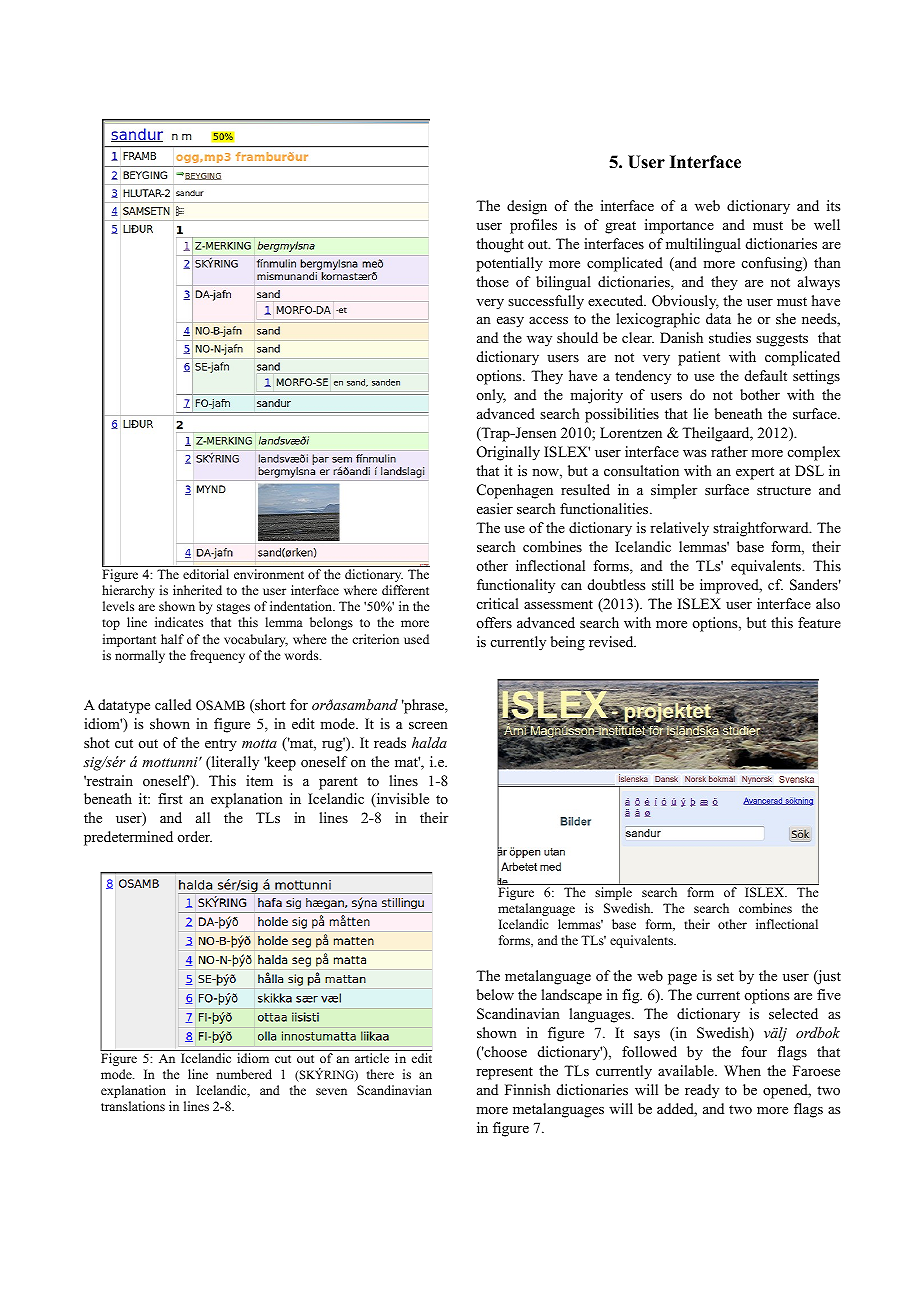 The width and height of the document is (924, 1308). I want to click on easier, so click(495, 508).
